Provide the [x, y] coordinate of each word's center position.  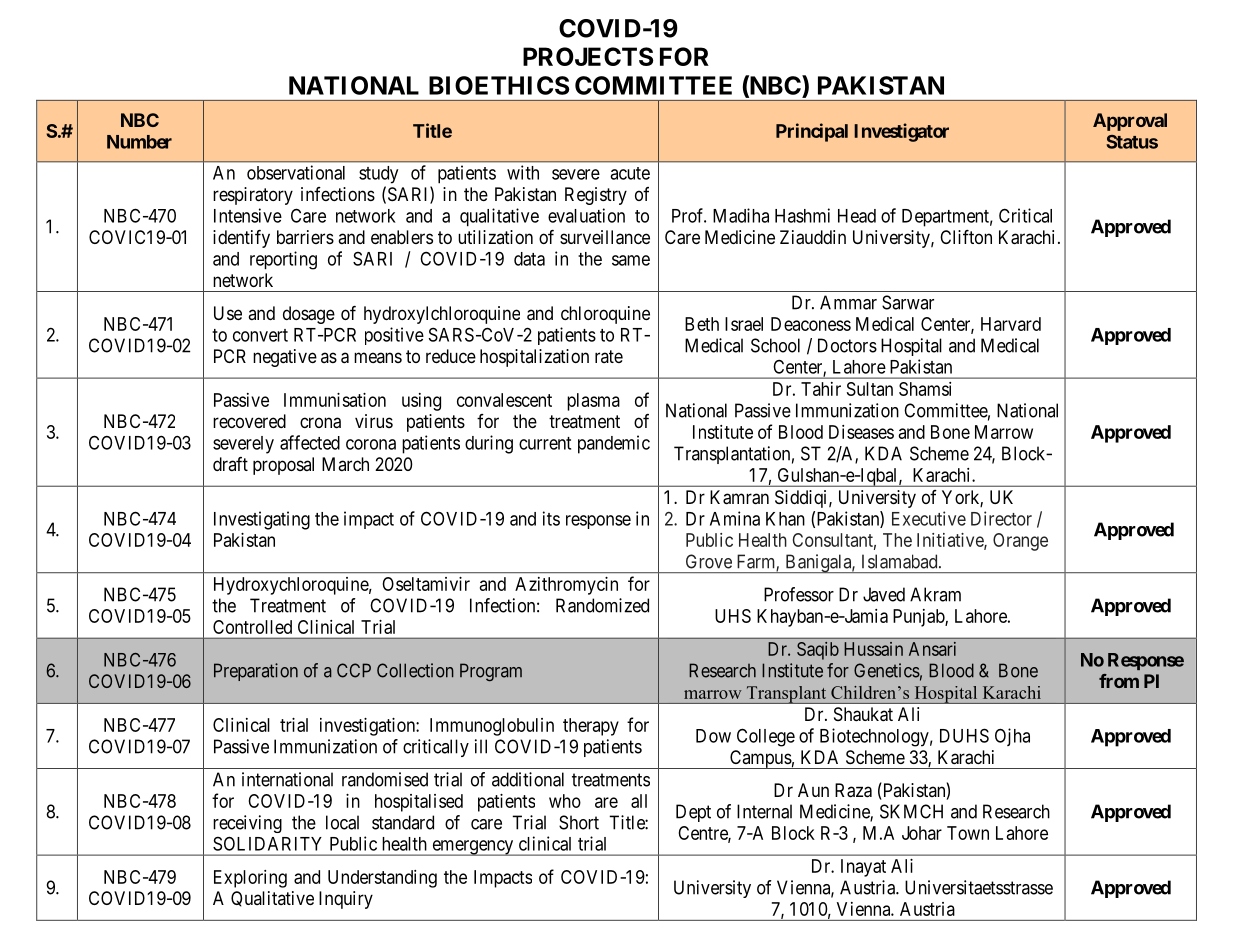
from [1119, 681]
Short [579, 822]
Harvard [1011, 324]
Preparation [256, 672]
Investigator [901, 132]
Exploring [250, 879]
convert [260, 335]
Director [1001, 518]
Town [968, 833]
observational [296, 172]
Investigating [262, 520]
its [551, 518]
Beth [702, 324]
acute [630, 173]
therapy [591, 727]
